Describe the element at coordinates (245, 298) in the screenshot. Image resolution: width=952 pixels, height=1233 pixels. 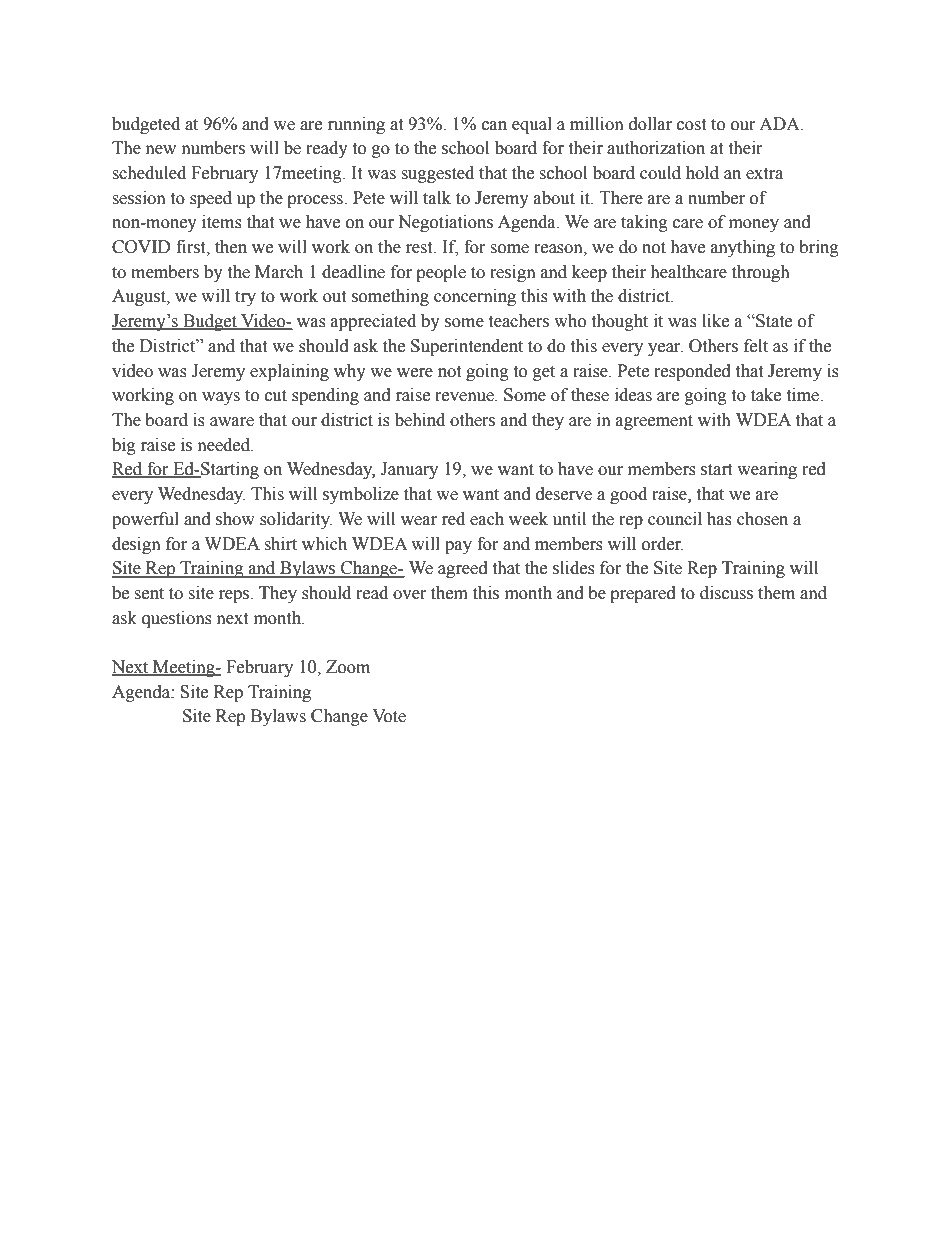
I see `try` at that location.
